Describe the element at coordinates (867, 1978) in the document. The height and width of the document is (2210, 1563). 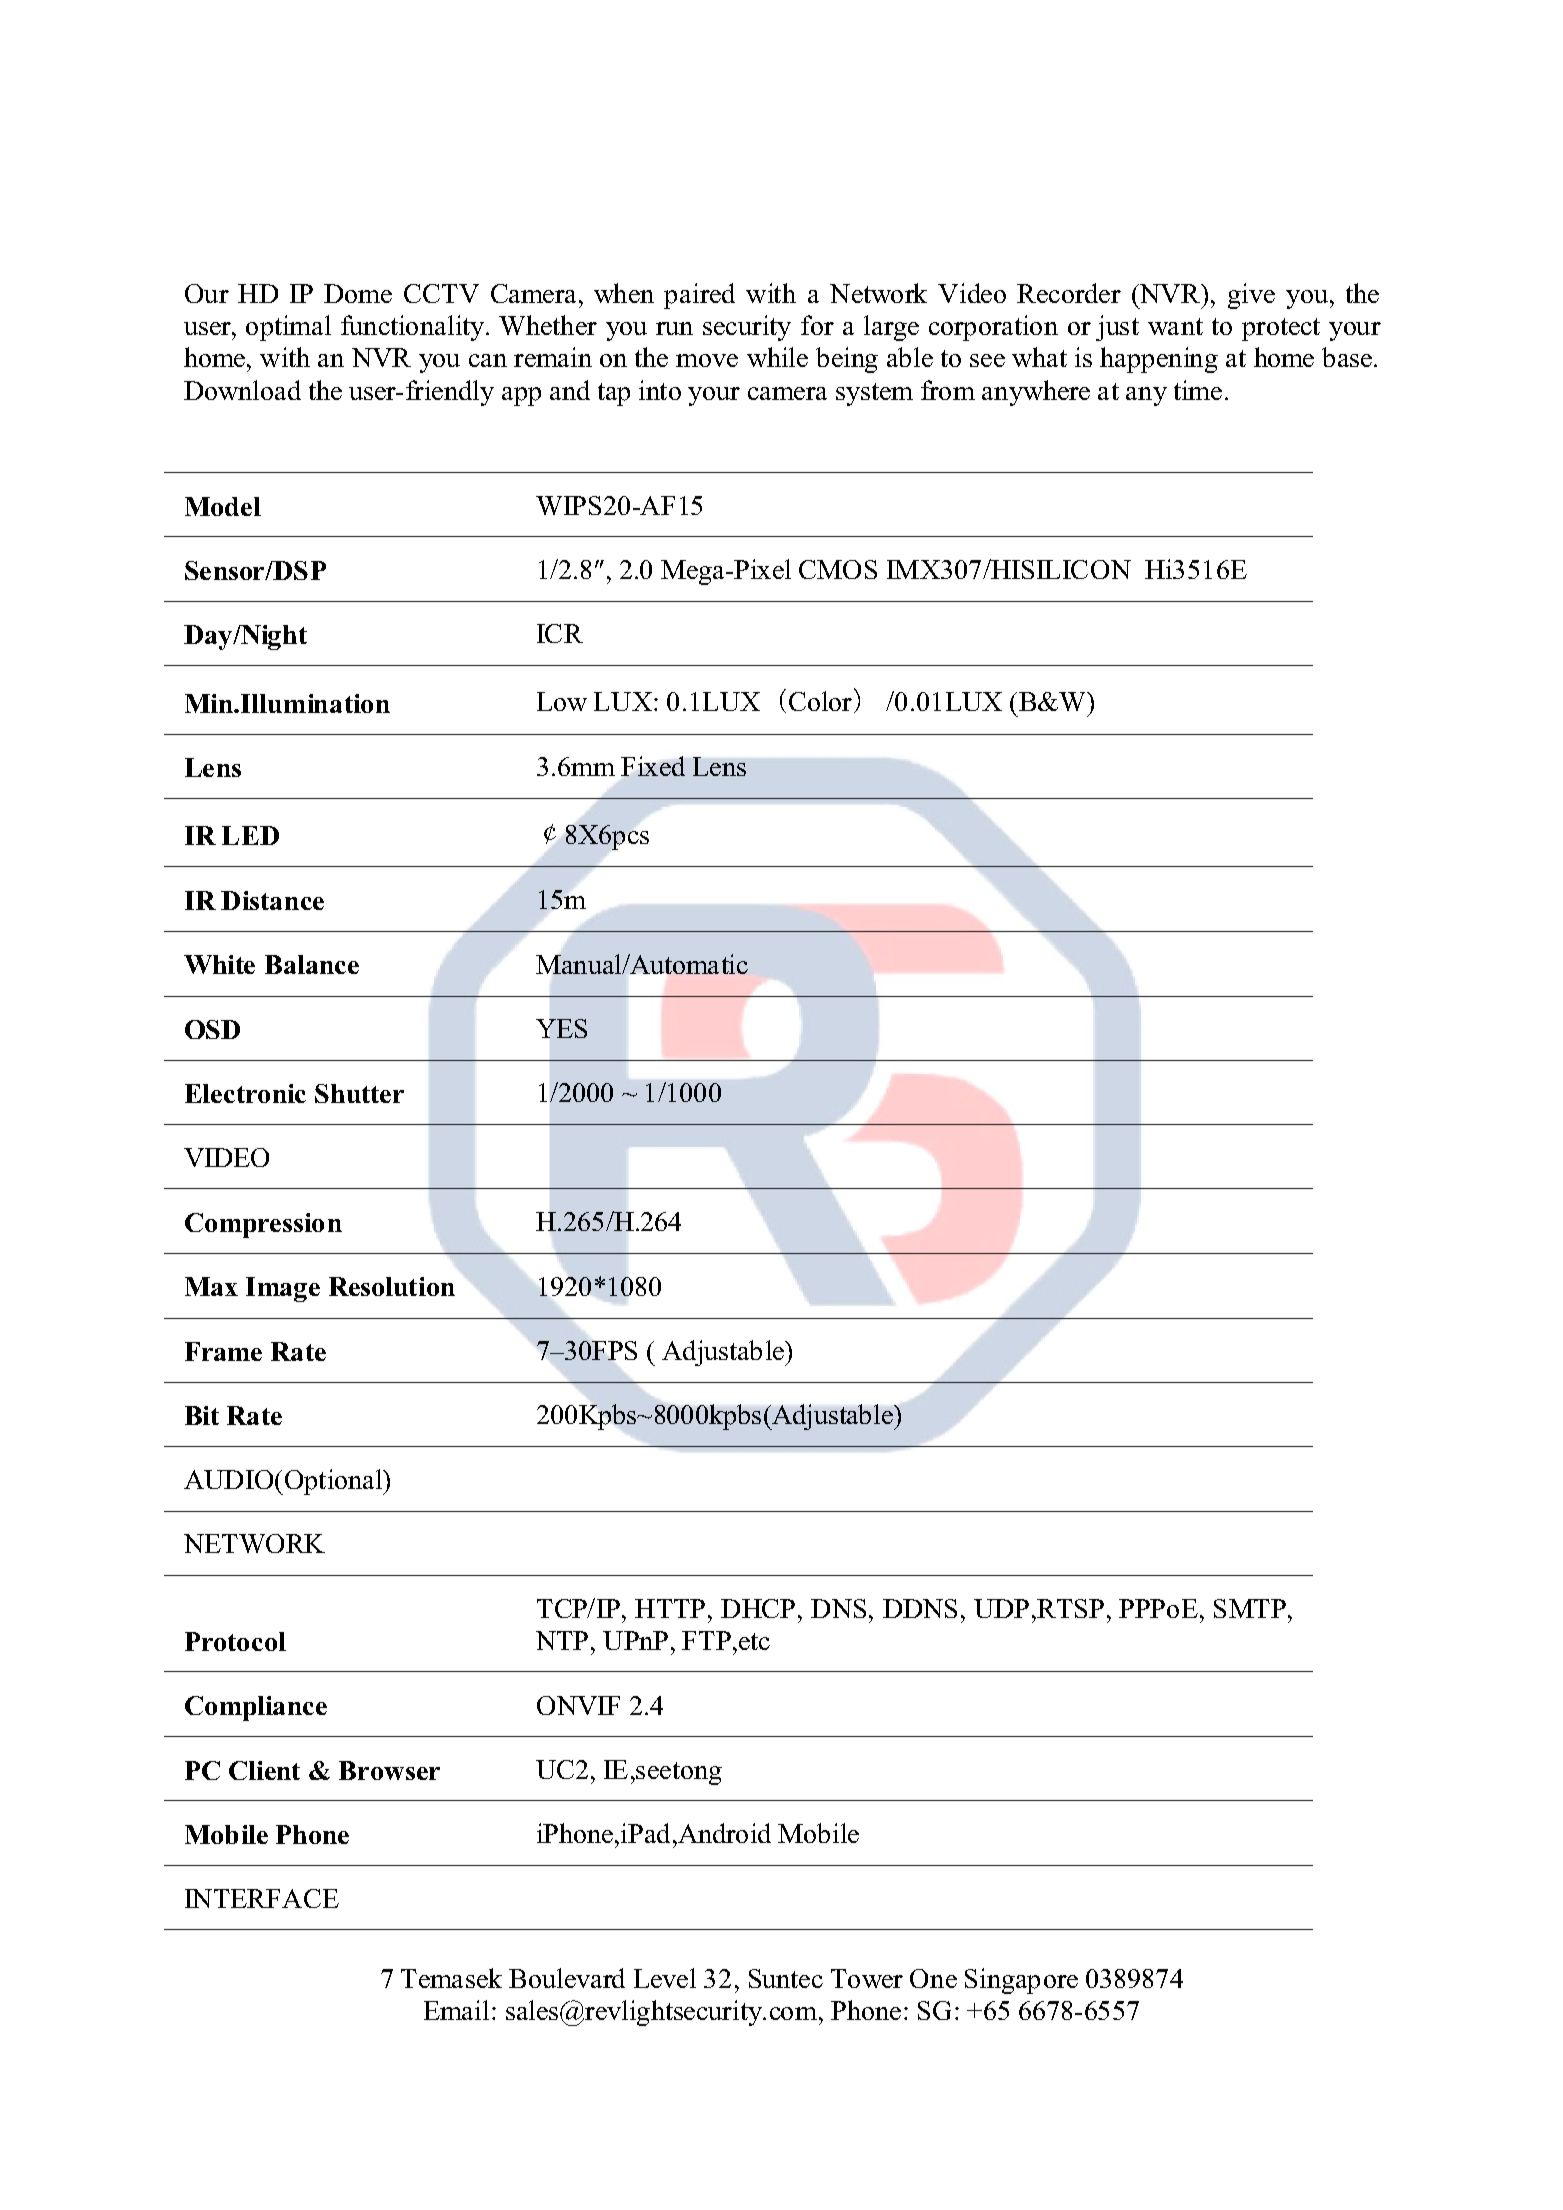
I see `Tower` at that location.
